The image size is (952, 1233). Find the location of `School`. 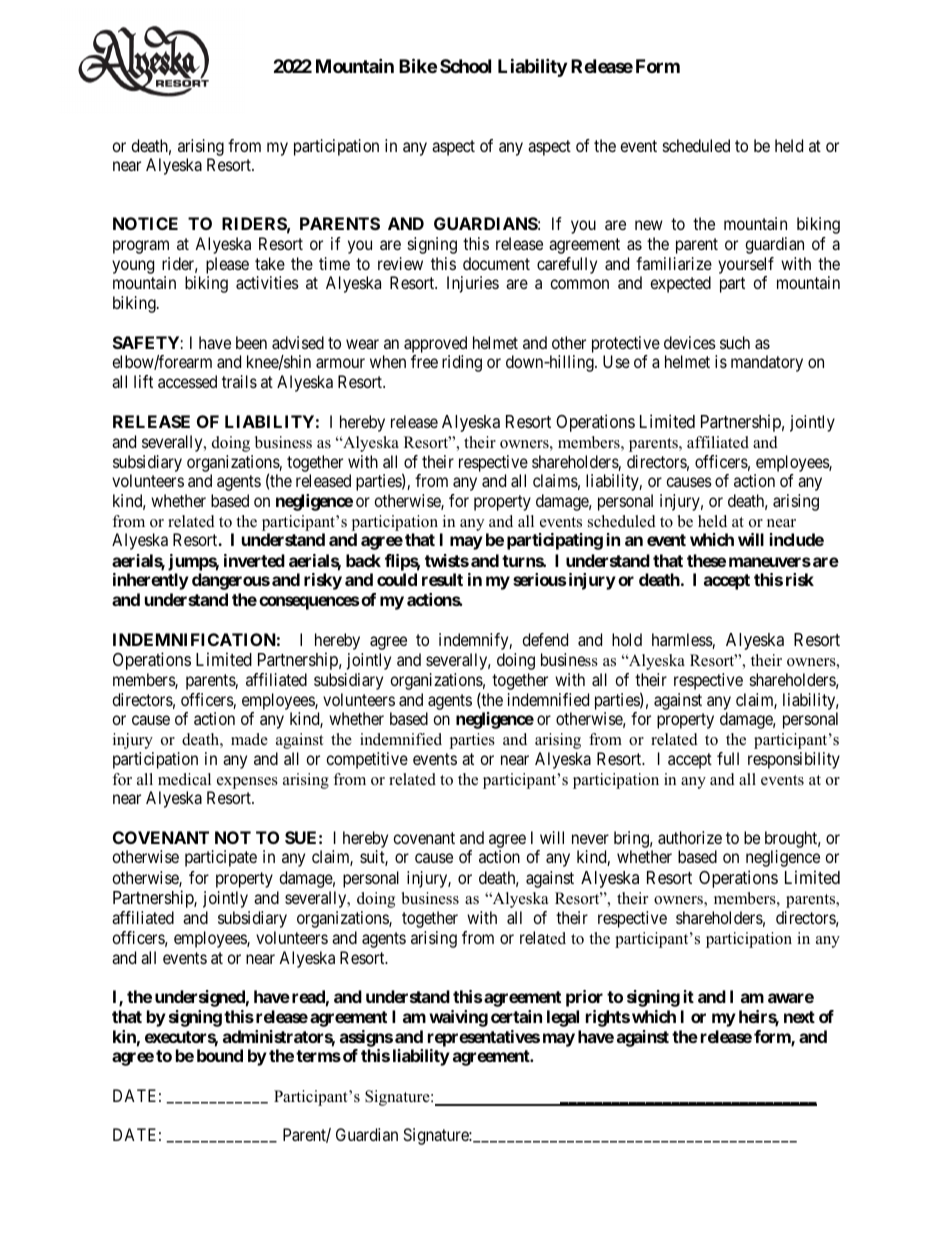

School is located at coordinates (465, 66).
